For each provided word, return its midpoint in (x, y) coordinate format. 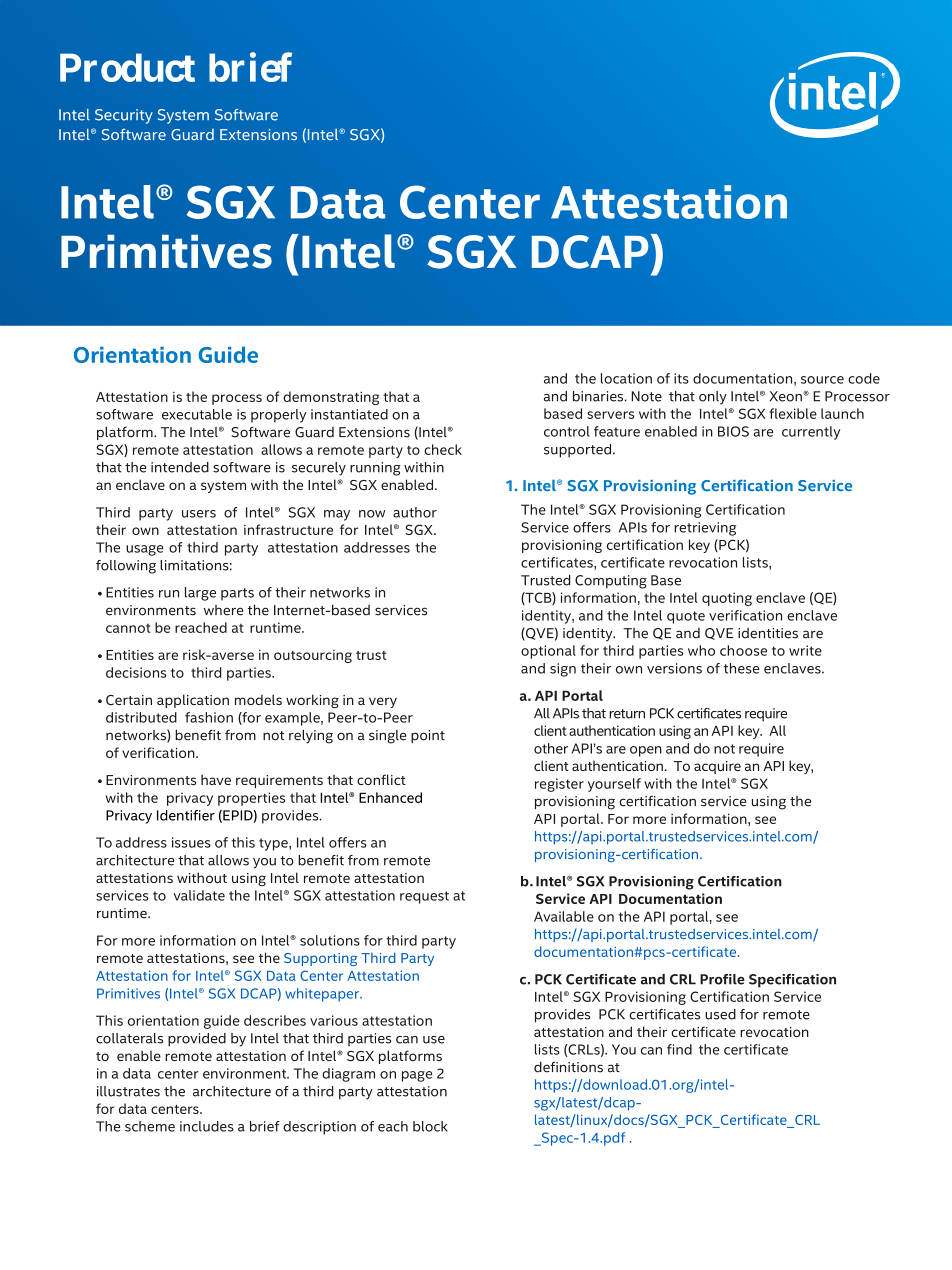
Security (124, 116)
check (443, 449)
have (216, 779)
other (551, 748)
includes (207, 1126)
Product (127, 67)
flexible (793, 413)
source (822, 380)
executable (197, 414)
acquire (717, 767)
